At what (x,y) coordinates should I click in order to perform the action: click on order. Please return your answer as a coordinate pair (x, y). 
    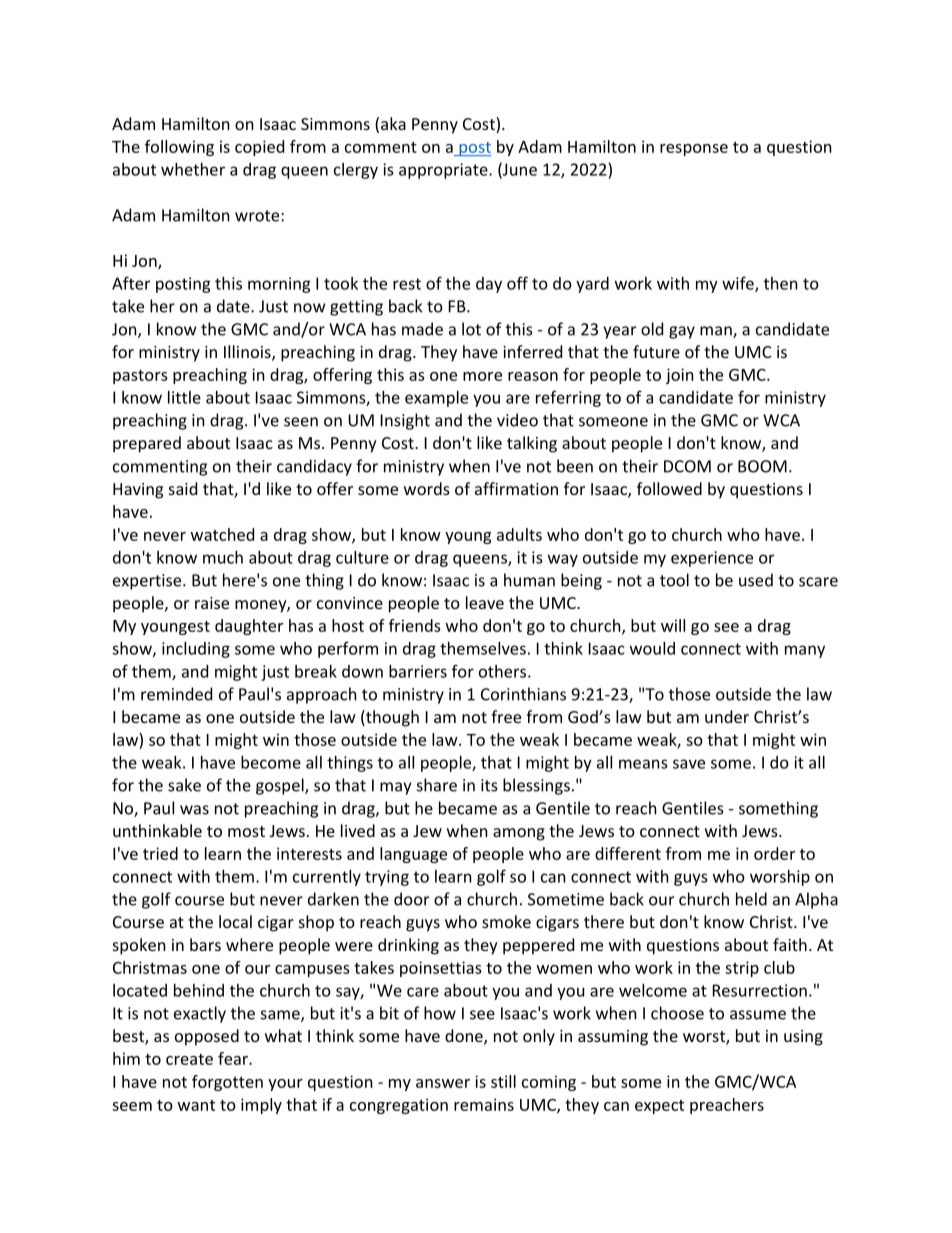
    Looking at the image, I should click on (774, 853).
